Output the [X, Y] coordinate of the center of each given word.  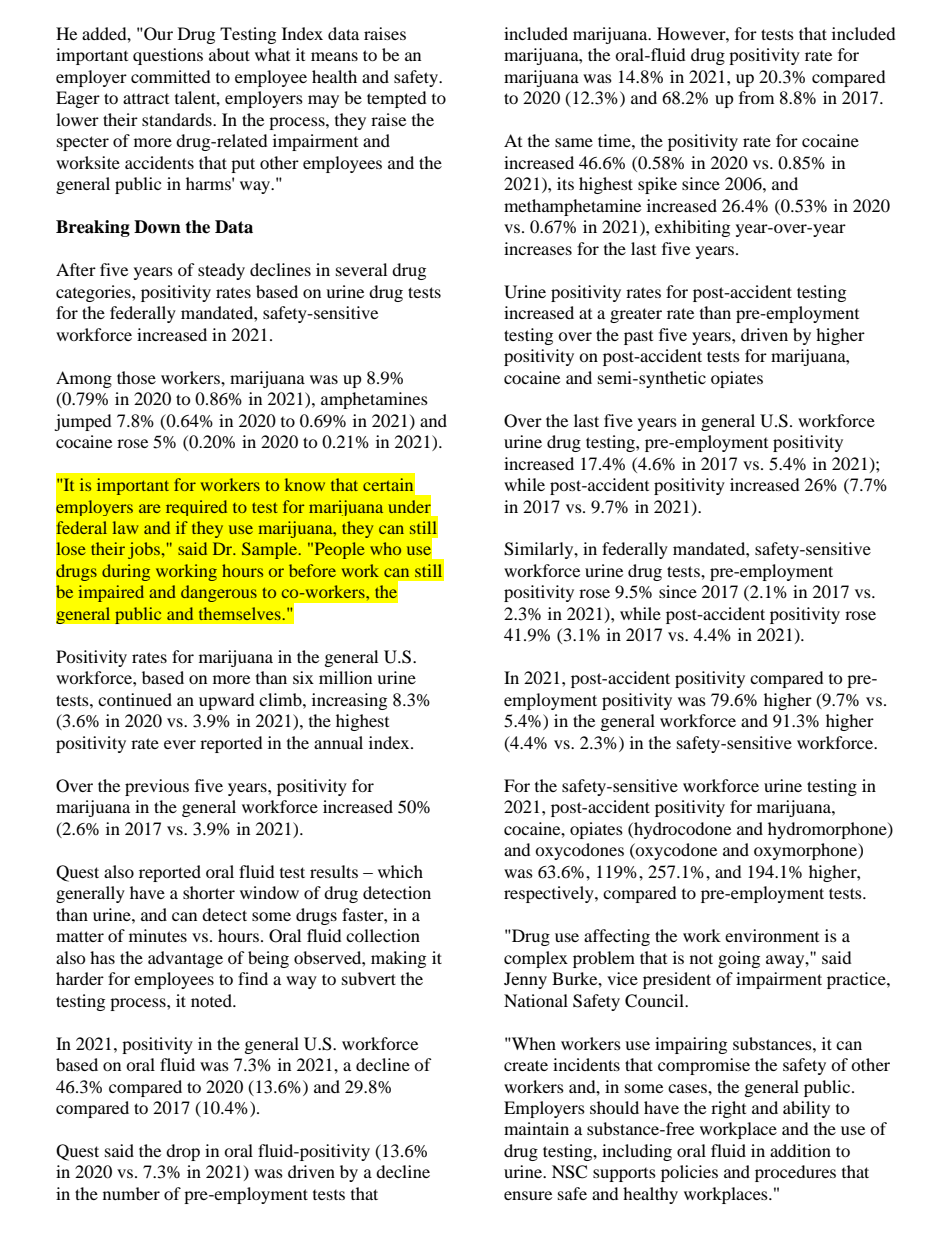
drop [183, 1152]
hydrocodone [681, 830]
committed [171, 76]
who [385, 548]
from [756, 97]
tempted [397, 99]
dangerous [219, 593]
